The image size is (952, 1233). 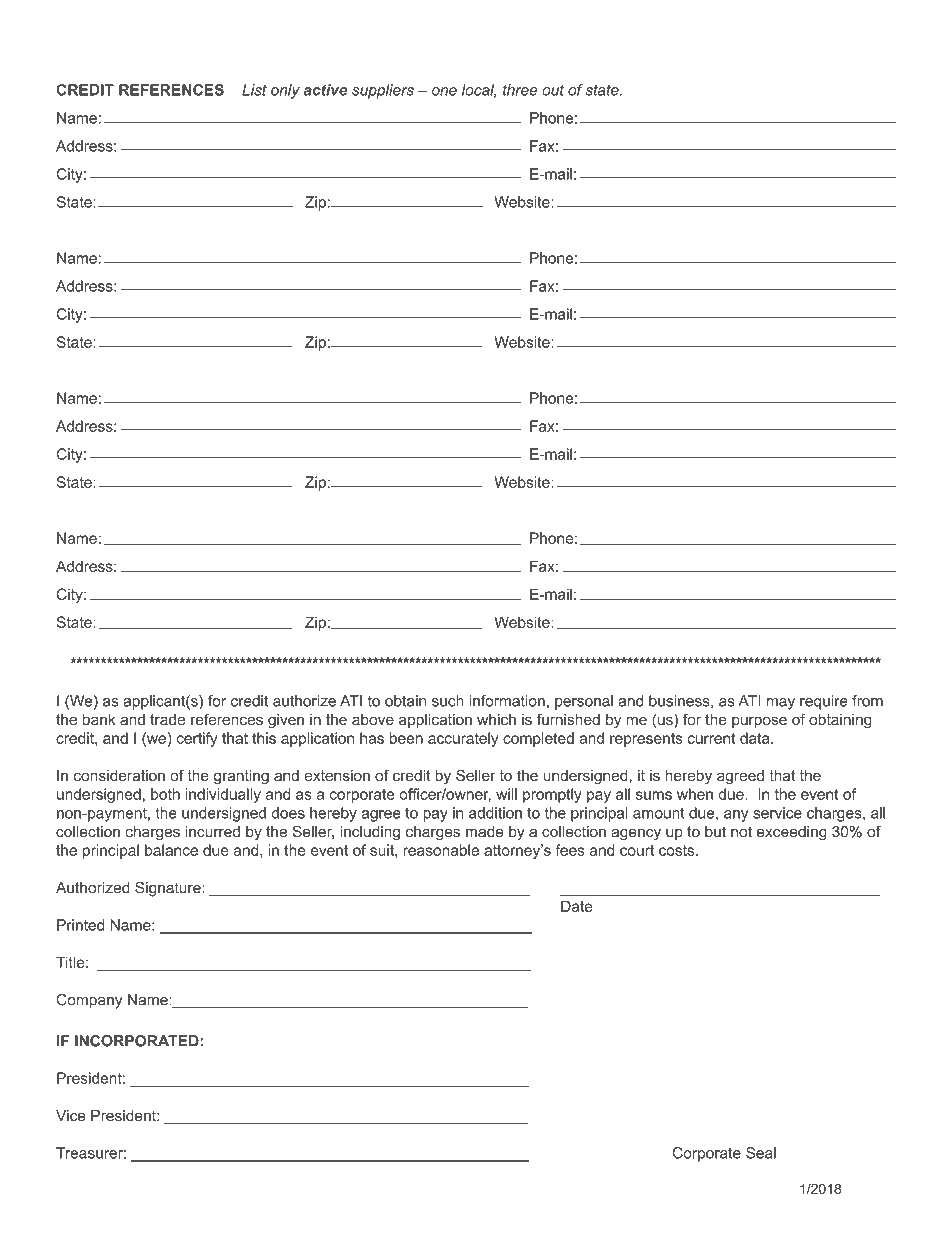 I want to click on trade, so click(x=167, y=719).
